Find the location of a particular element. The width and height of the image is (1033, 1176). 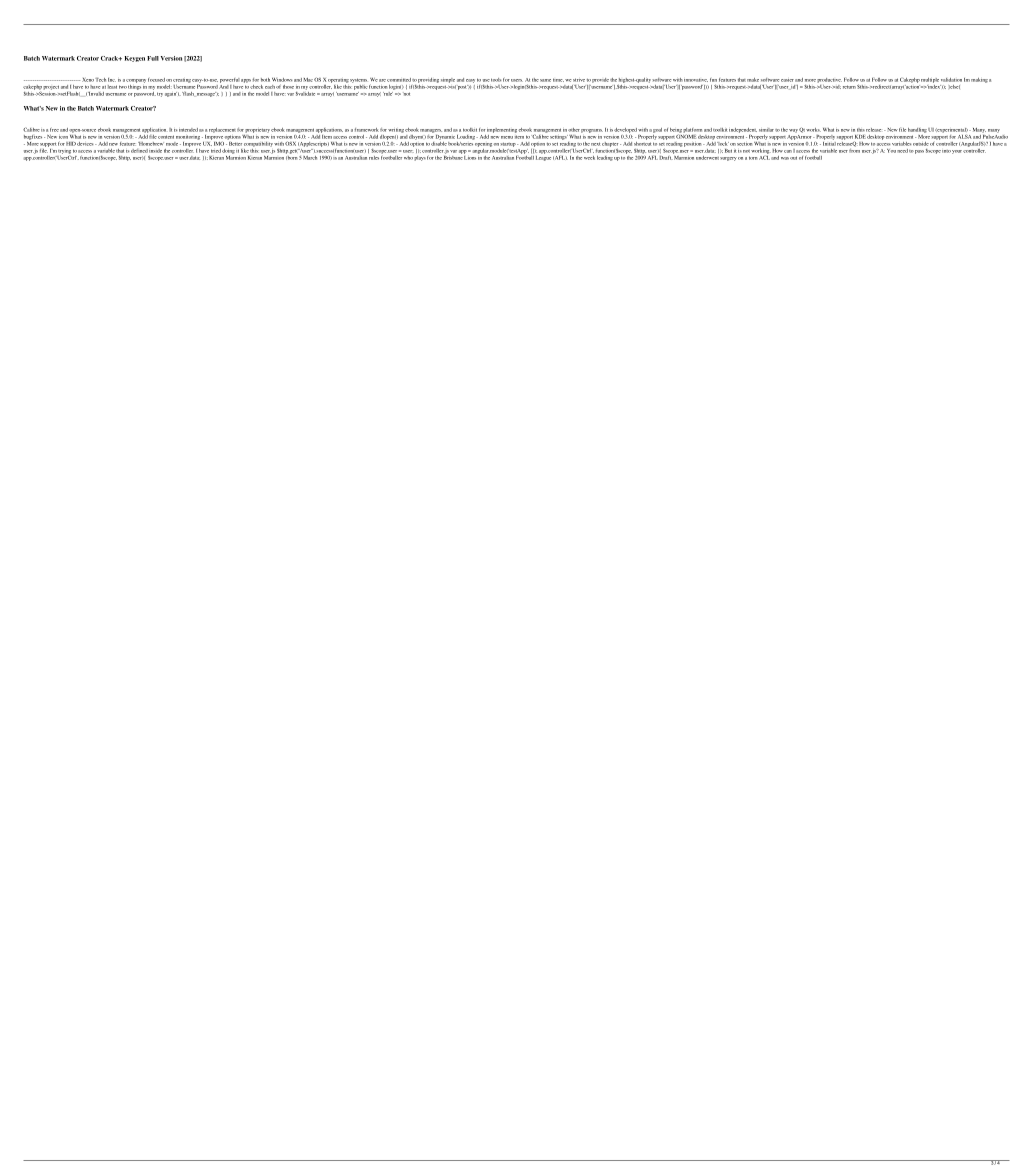

content is located at coordinates (166, 137).
